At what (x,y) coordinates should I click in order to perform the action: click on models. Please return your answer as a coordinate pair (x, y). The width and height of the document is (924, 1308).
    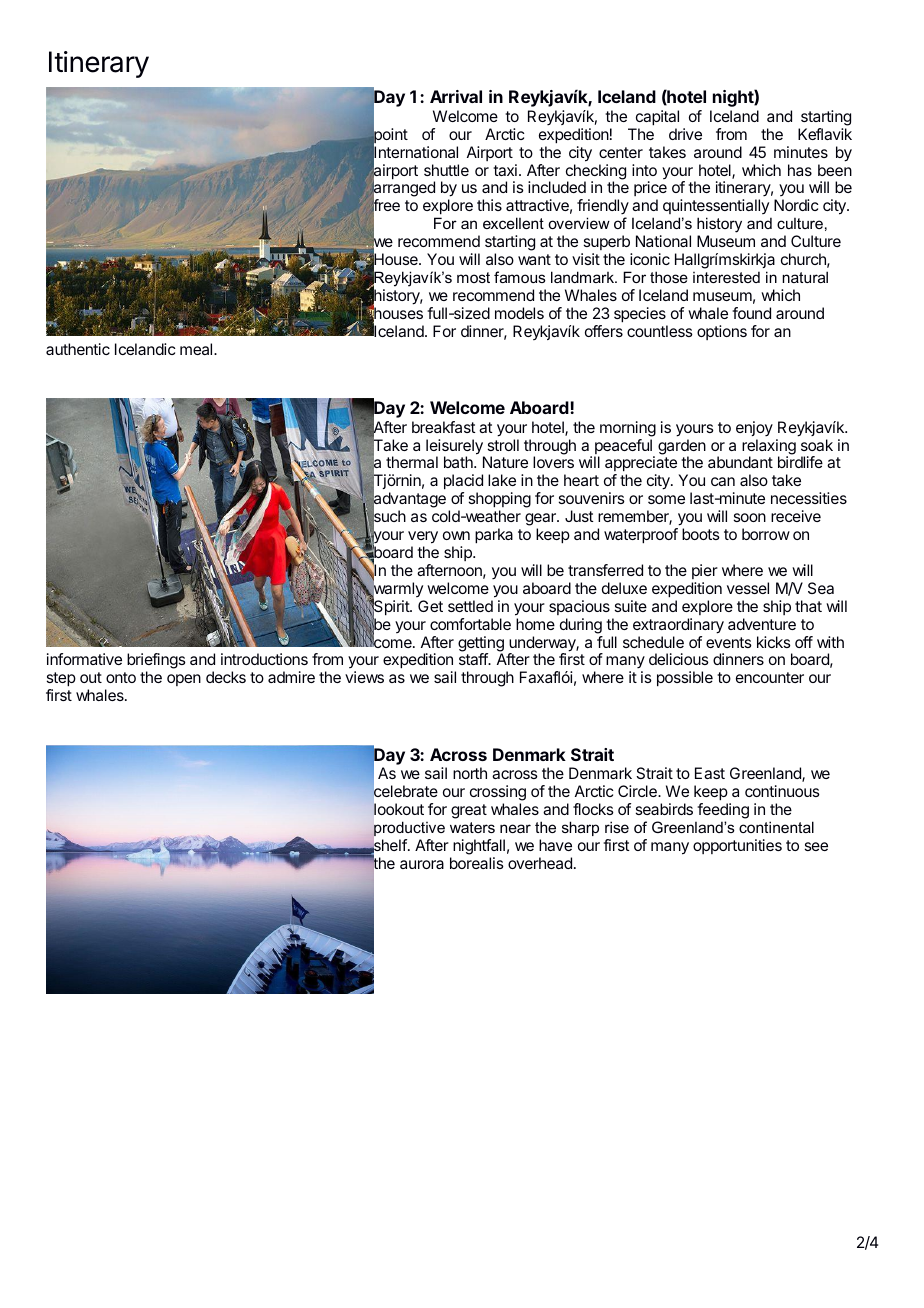
    Looking at the image, I should click on (519, 313).
